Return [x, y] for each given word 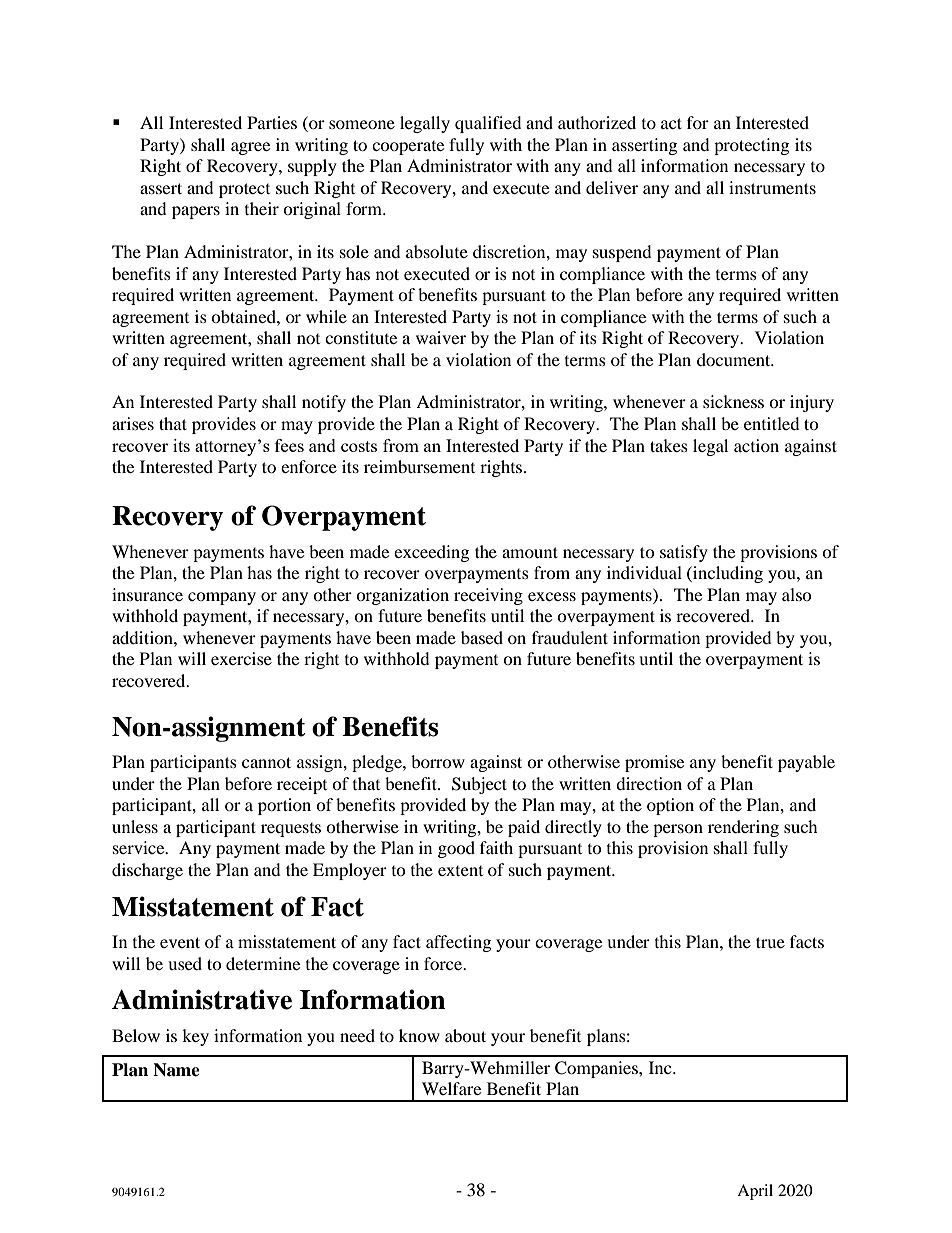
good [456, 849]
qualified [488, 124]
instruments [772, 187]
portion [284, 806]
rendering [743, 828]
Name [176, 1070]
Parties [272, 122]
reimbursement [419, 466]
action [756, 445]
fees [289, 445]
